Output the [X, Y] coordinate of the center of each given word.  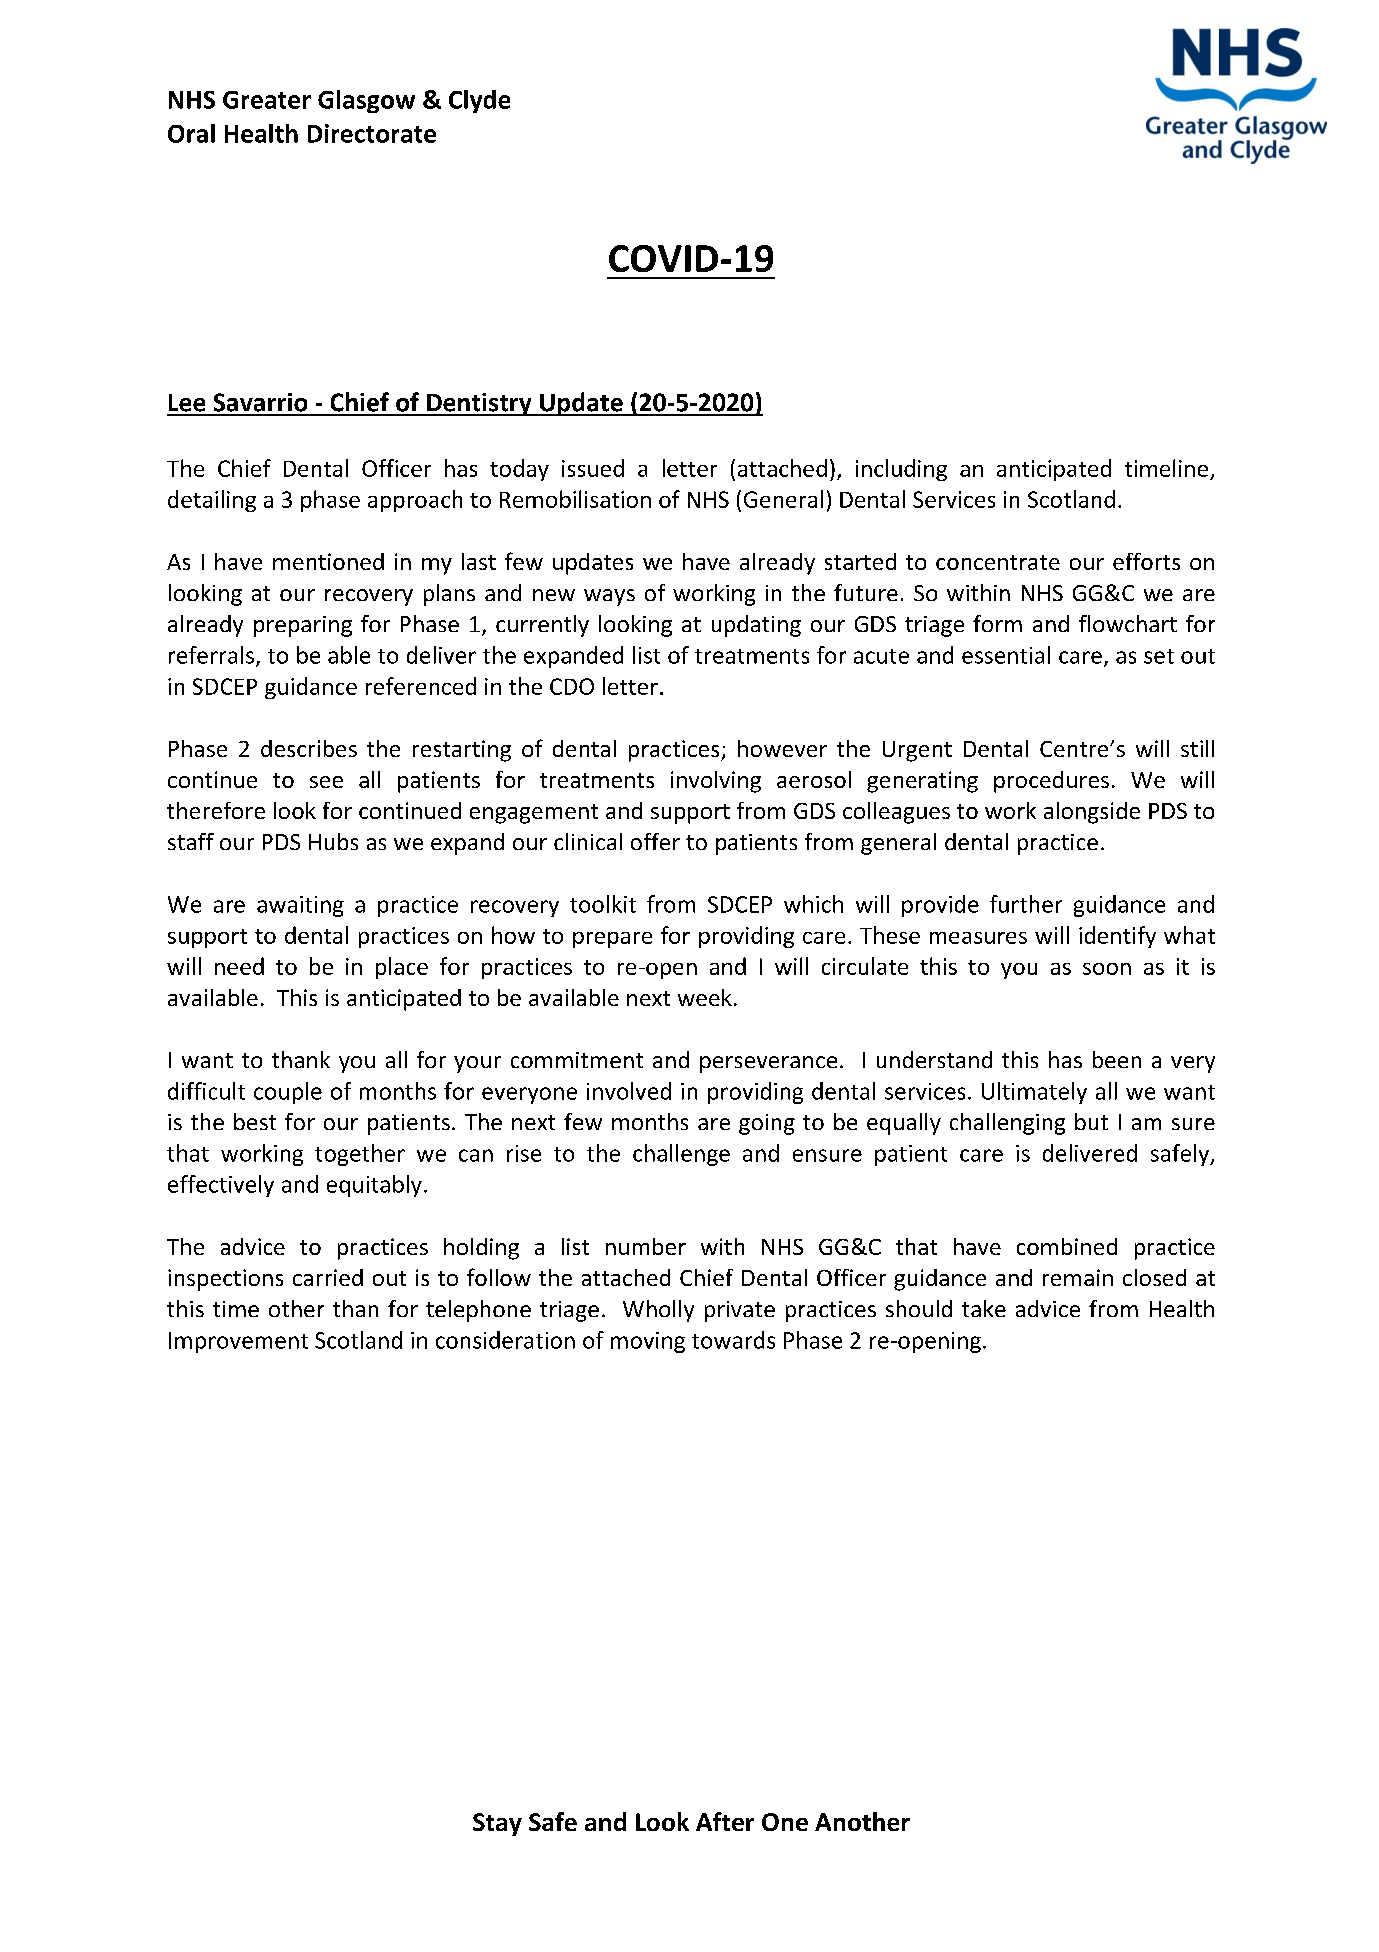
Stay [497, 1824]
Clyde [479, 101]
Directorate [372, 133]
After [725, 1821]
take [984, 1308]
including [901, 470]
